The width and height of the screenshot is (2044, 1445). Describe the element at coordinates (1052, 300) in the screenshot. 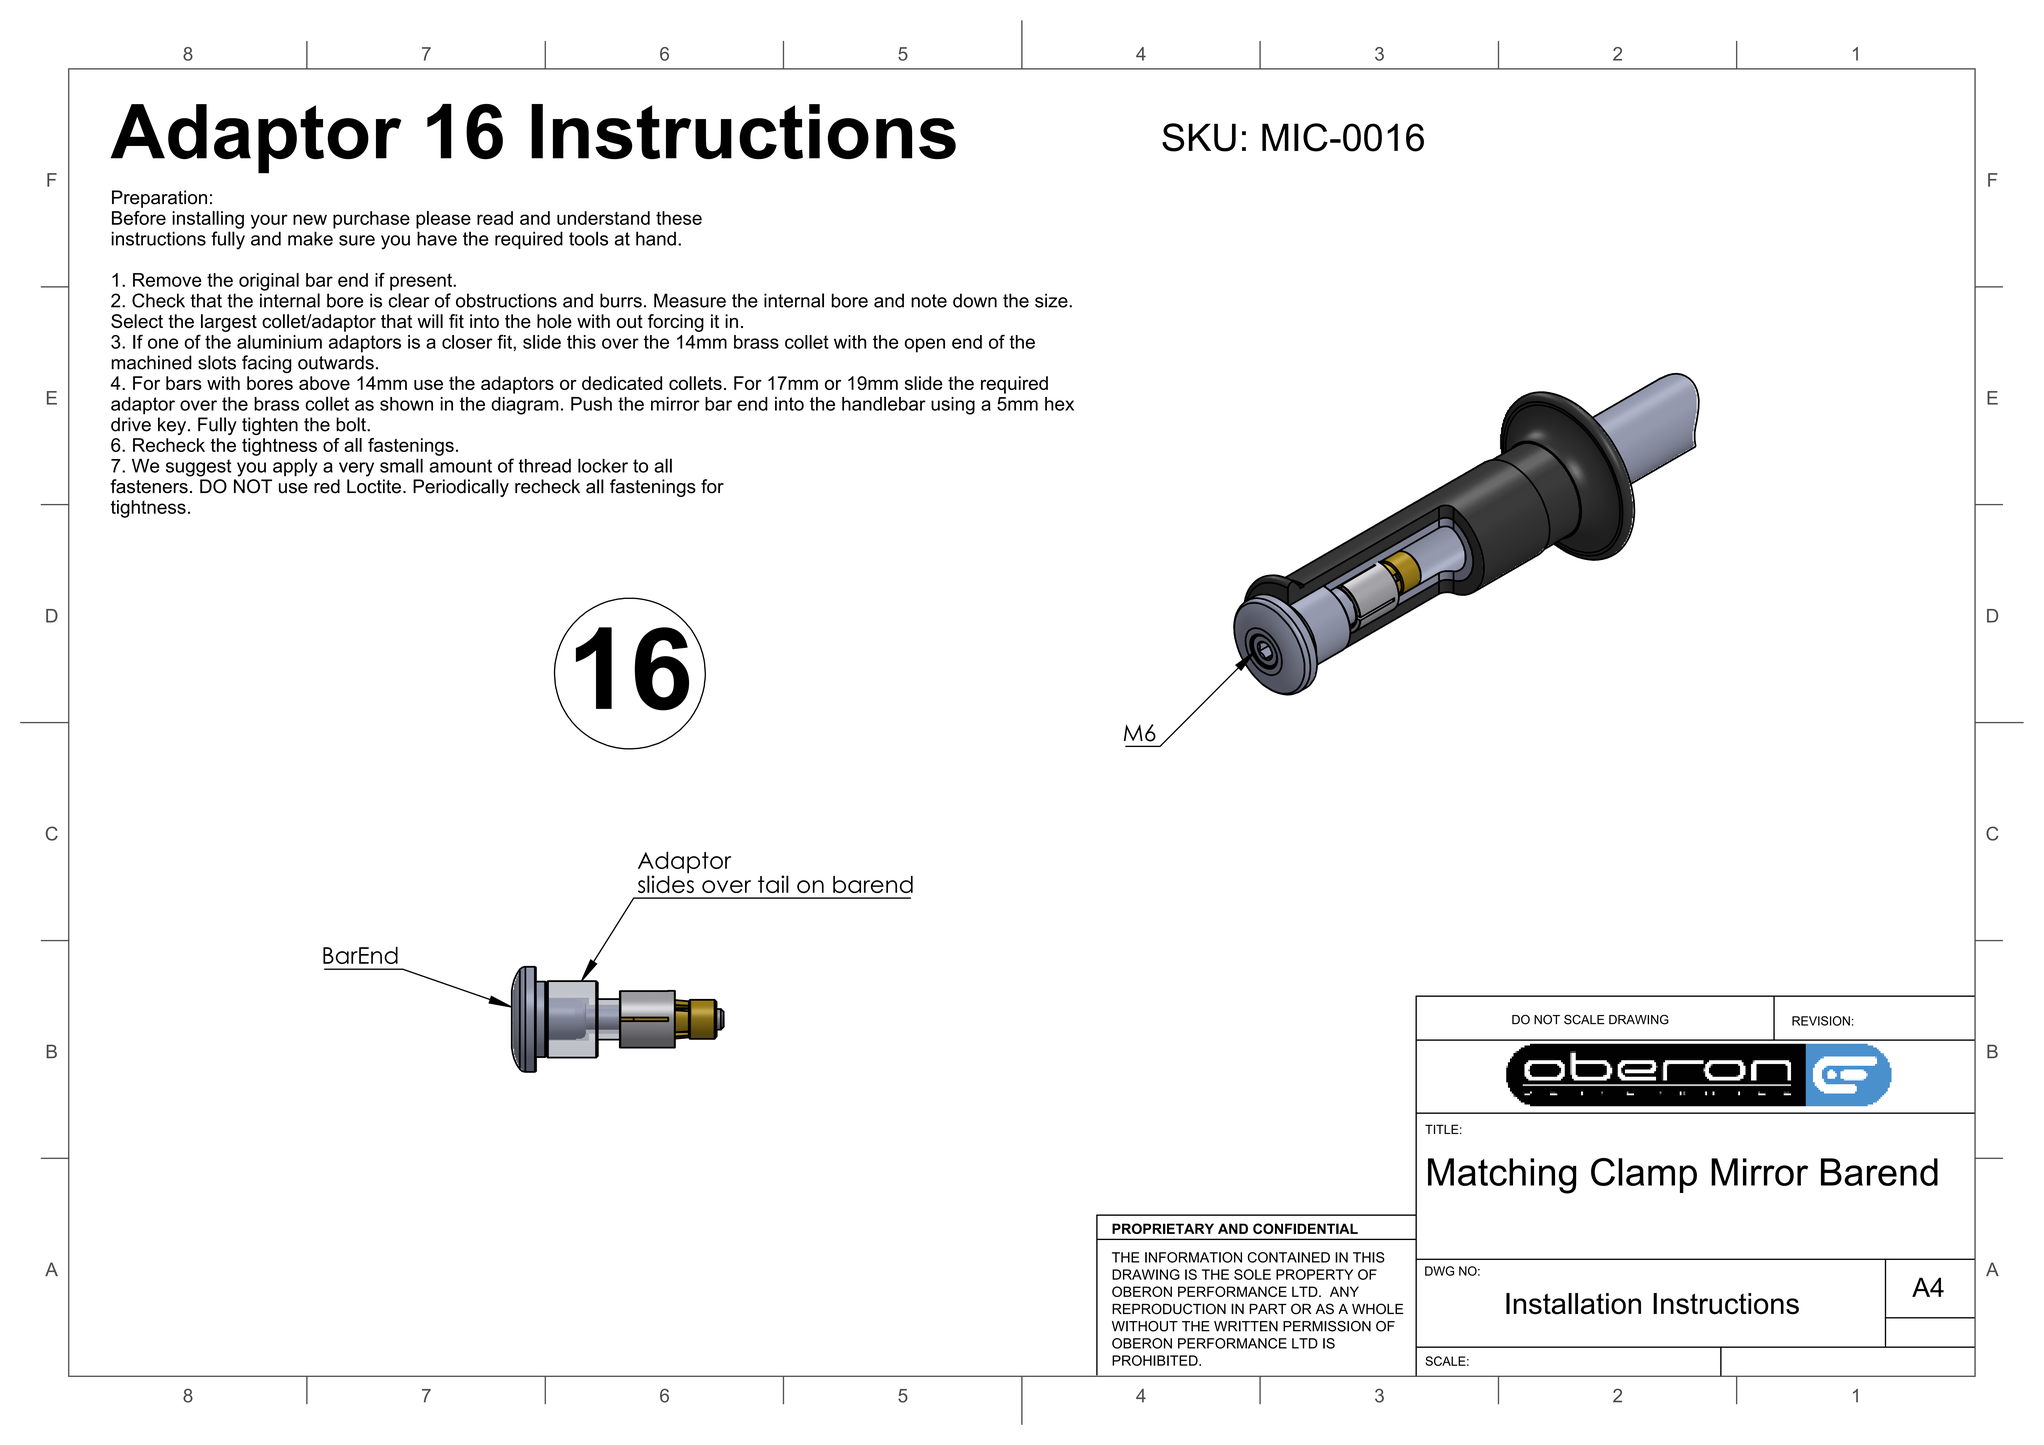

I see `size` at that location.
